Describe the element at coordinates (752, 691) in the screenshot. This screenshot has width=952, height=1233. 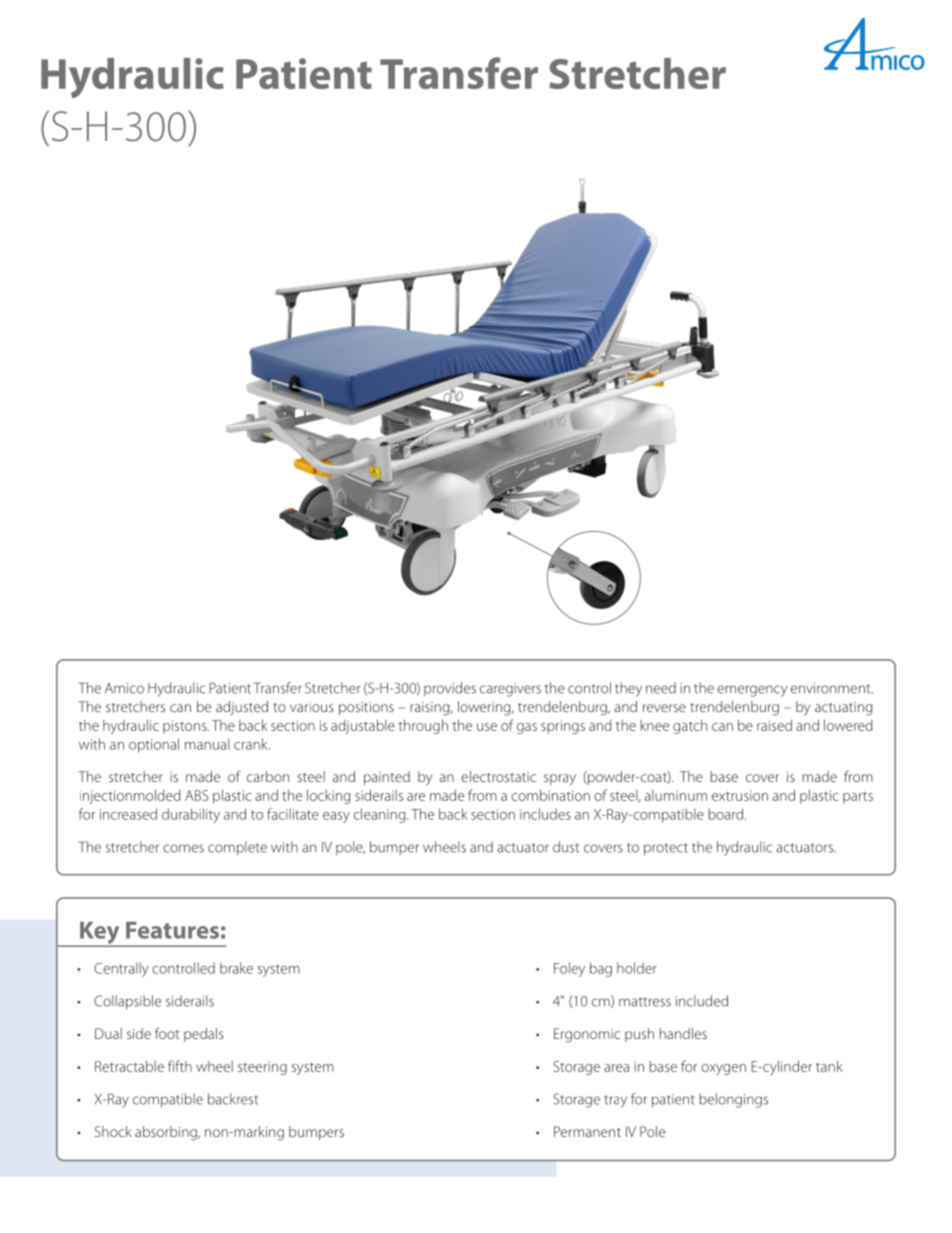
I see `emergency` at that location.
